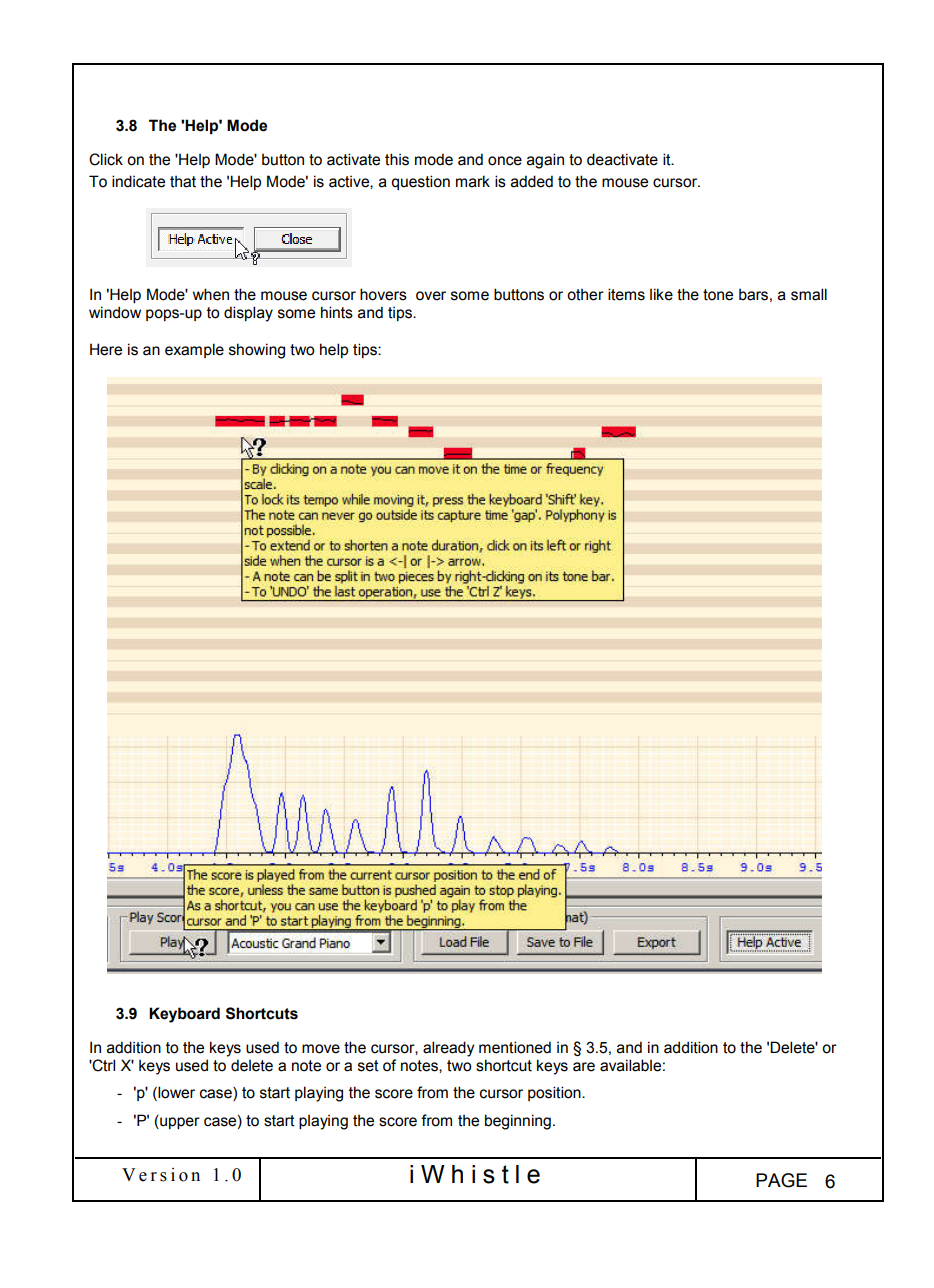  What do you see at coordinates (179, 1122) in the screenshot?
I see `upper` at bounding box center [179, 1122].
